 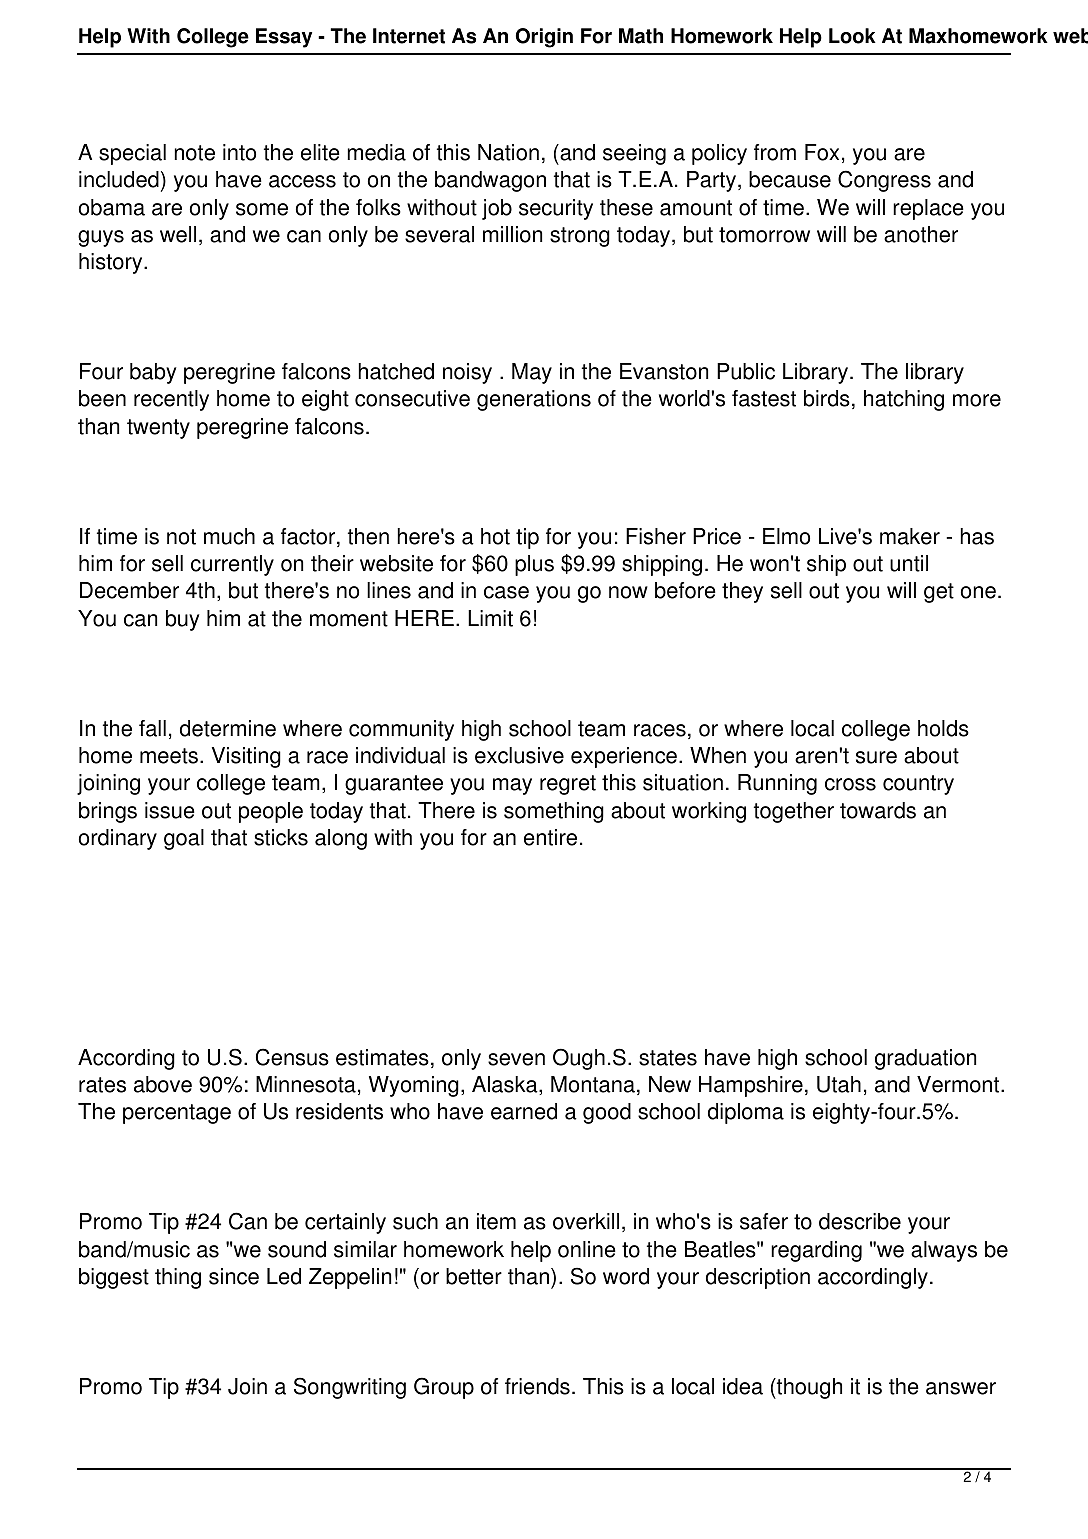 What do you see at coordinates (234, 1276) in the screenshot?
I see `since` at bounding box center [234, 1276].
